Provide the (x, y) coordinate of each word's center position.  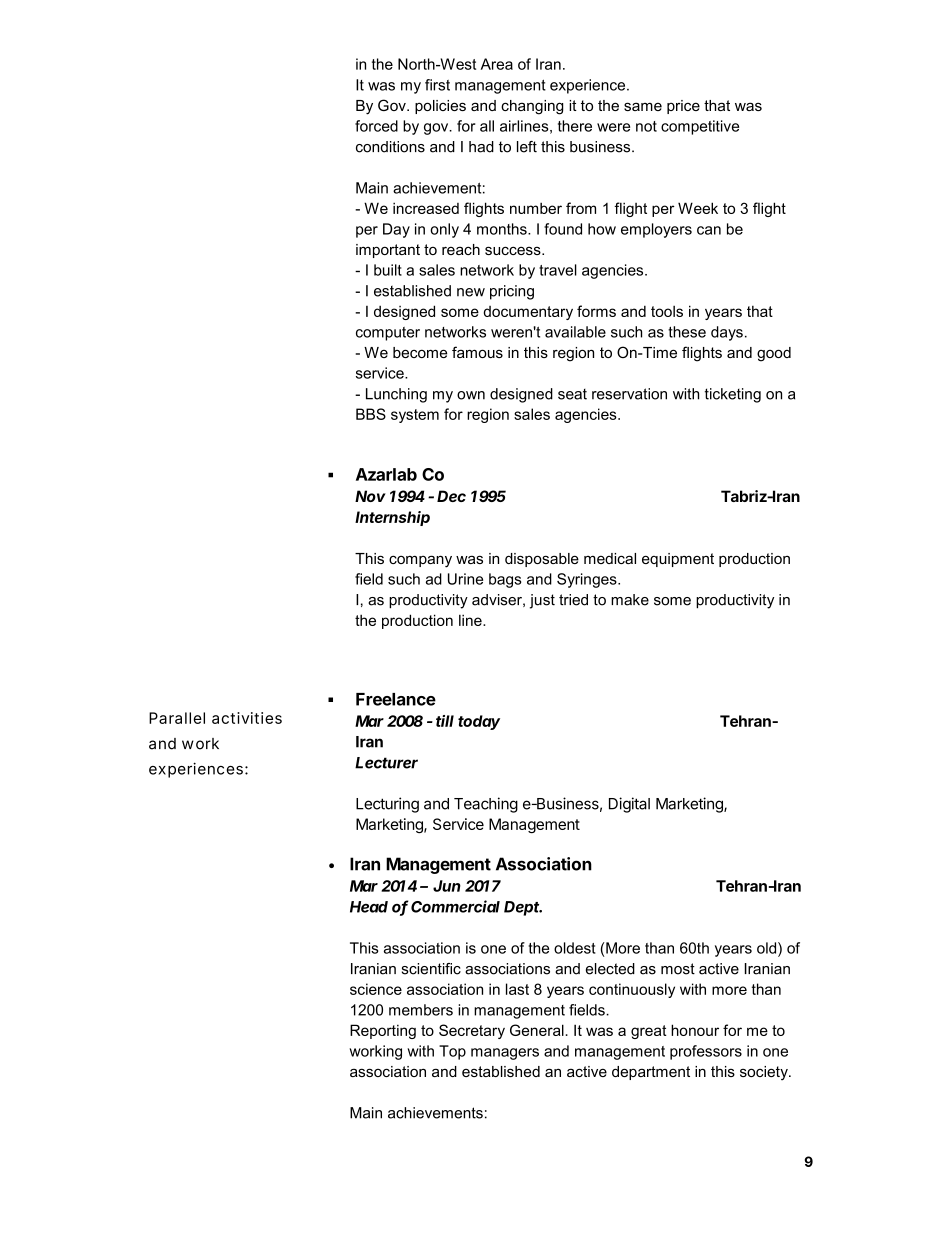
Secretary (472, 1031)
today (479, 722)
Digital (629, 805)
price (683, 107)
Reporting (383, 1031)
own (471, 395)
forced (376, 126)
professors (706, 1052)
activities (247, 718)
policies (440, 107)
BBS (371, 414)
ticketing (733, 395)
